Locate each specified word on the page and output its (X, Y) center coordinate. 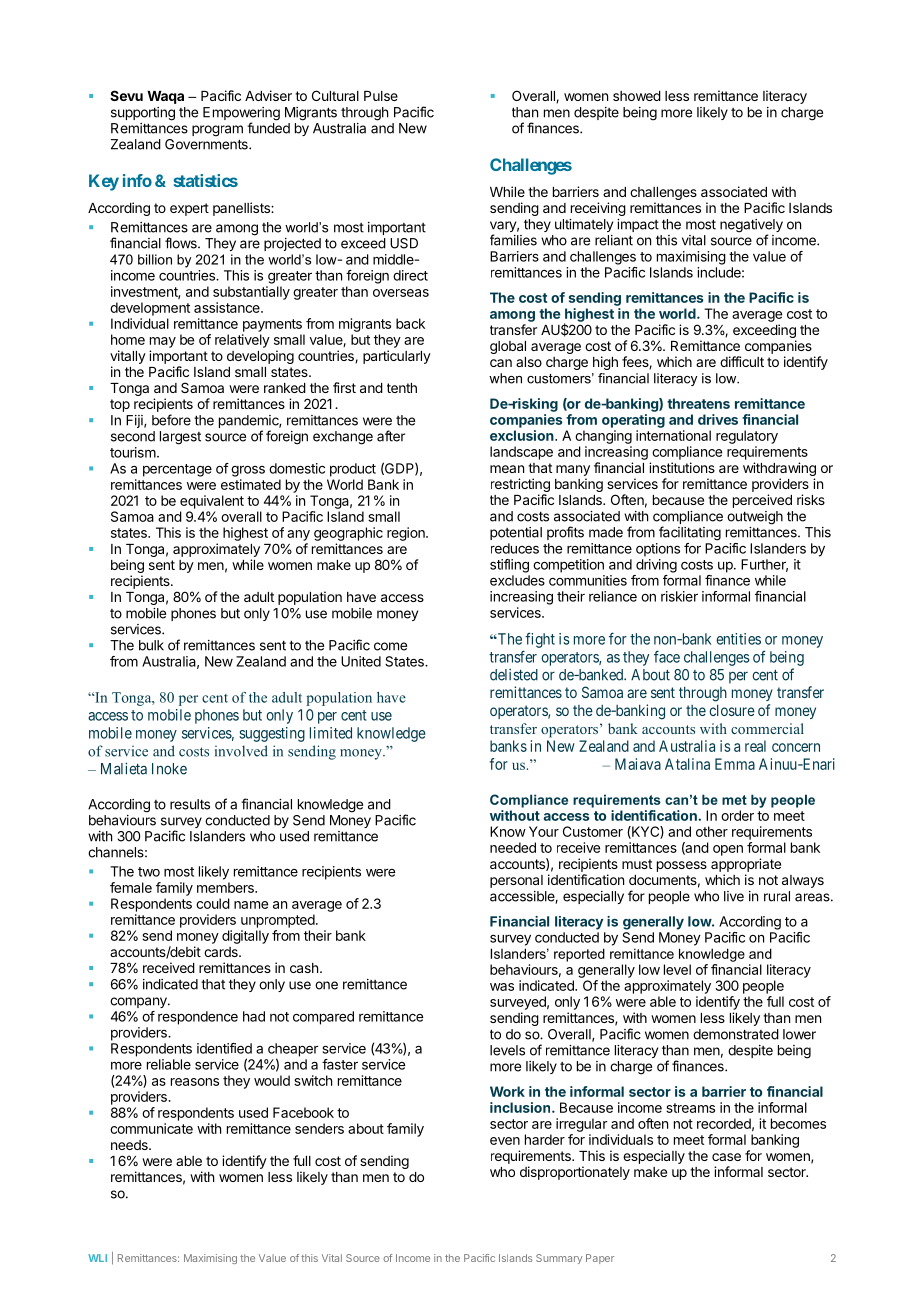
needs (130, 1145)
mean (507, 469)
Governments (207, 144)
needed (513, 847)
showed (637, 96)
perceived (762, 501)
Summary (559, 1259)
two (149, 872)
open (728, 850)
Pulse (381, 96)
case (726, 1157)
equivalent (212, 502)
